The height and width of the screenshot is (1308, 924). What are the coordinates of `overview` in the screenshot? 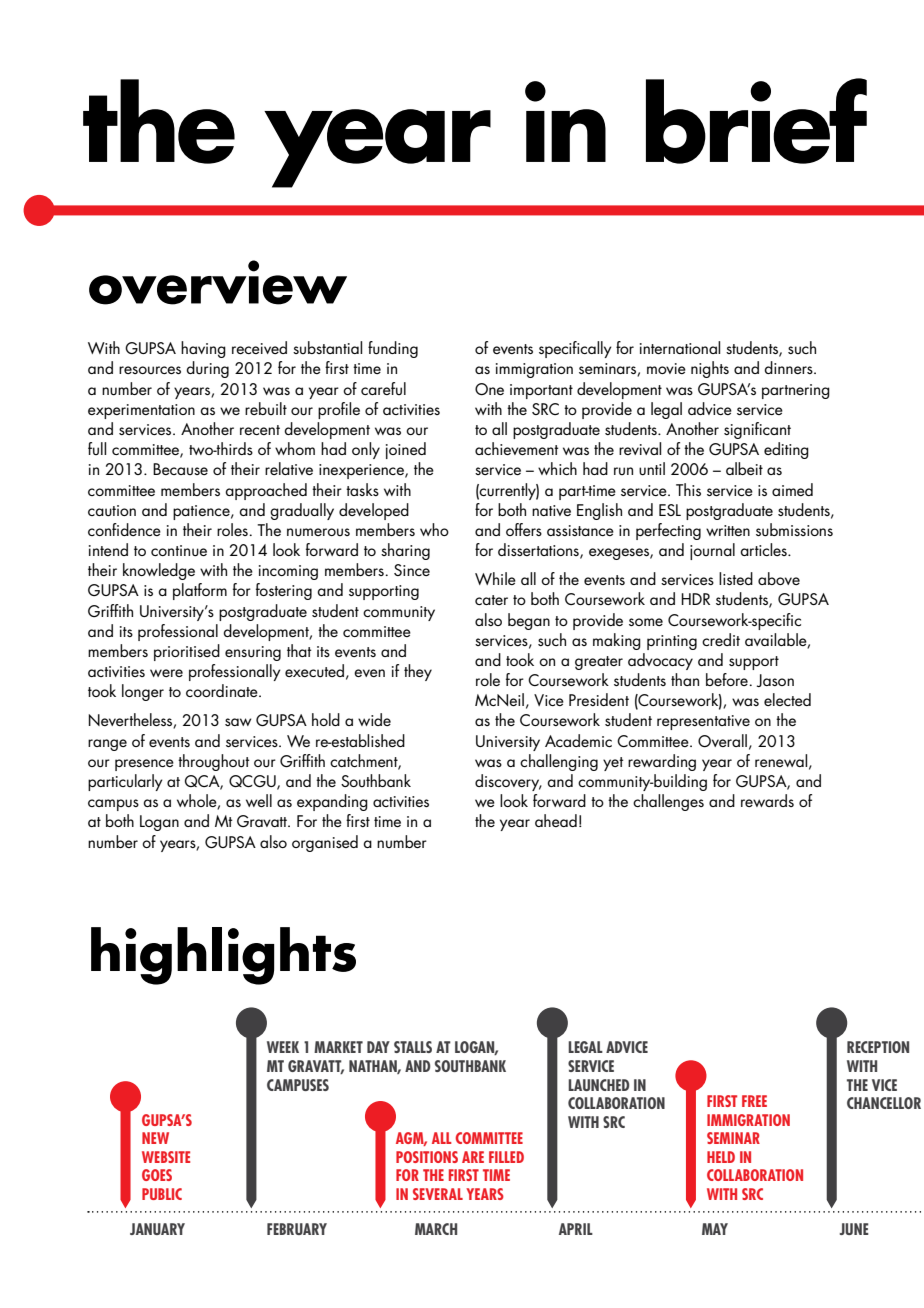 It's located at (218, 282).
